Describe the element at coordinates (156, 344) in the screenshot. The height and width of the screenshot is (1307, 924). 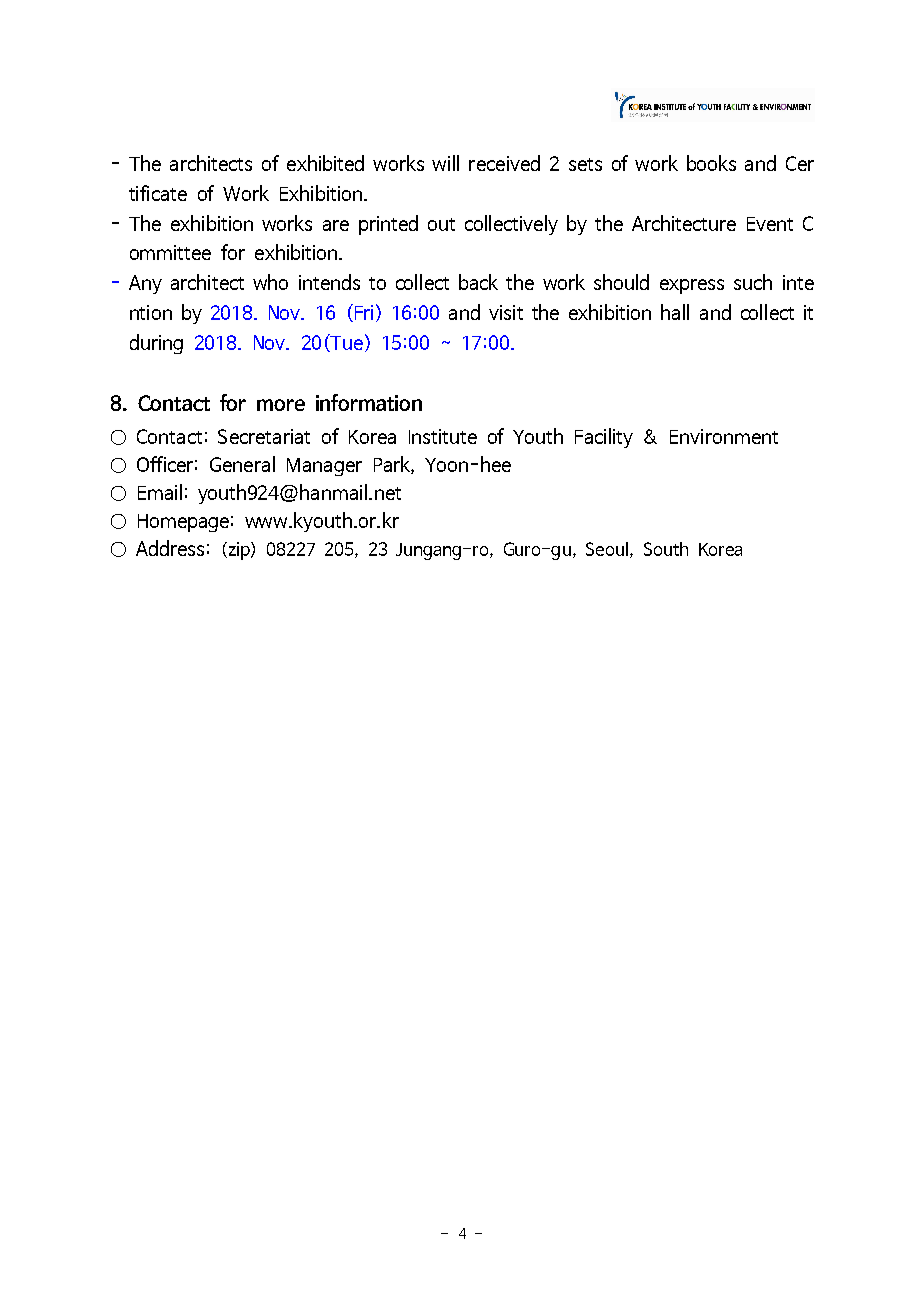
I see `during` at that location.
